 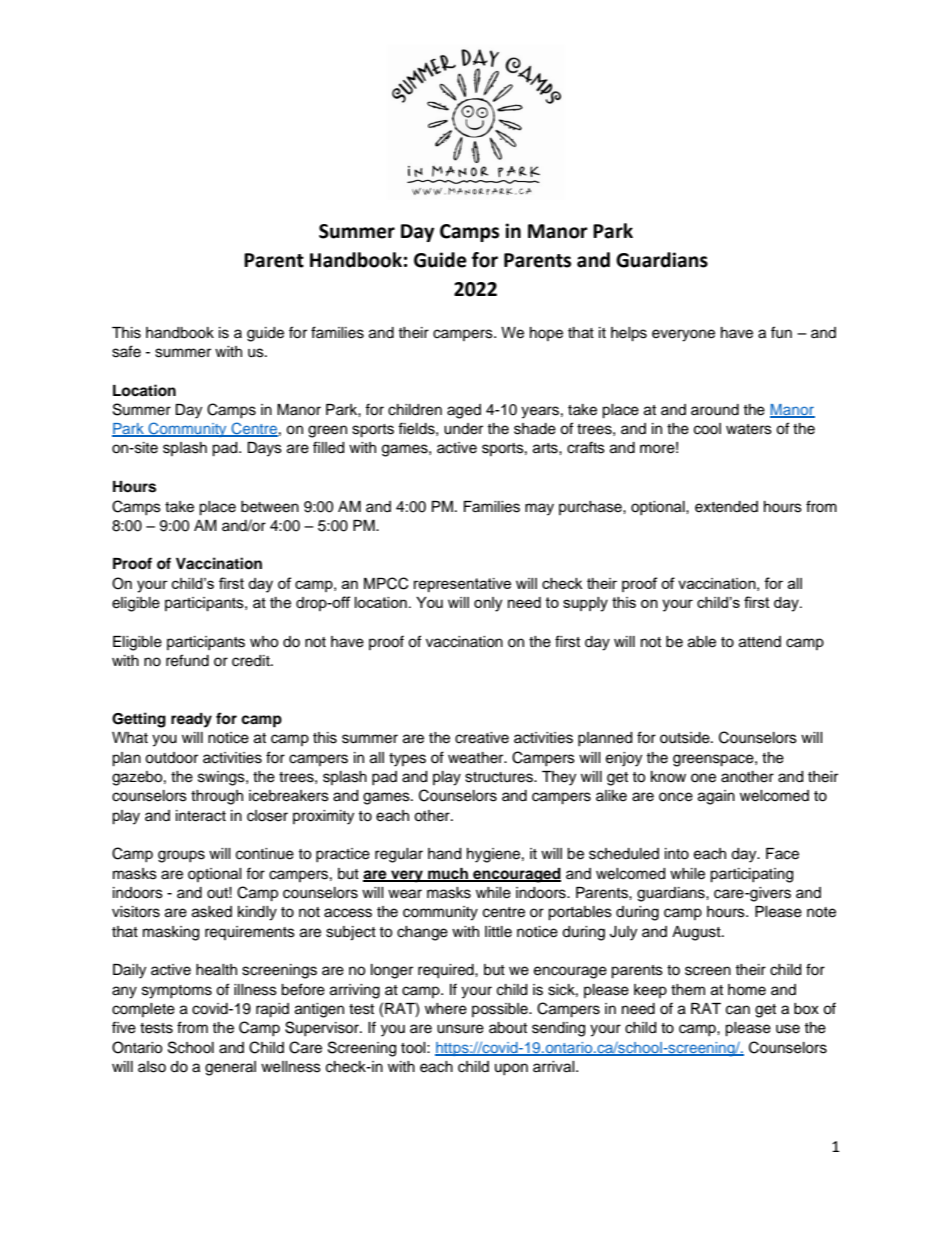 What do you see at coordinates (686, 738) in the screenshot?
I see `outside` at bounding box center [686, 738].
